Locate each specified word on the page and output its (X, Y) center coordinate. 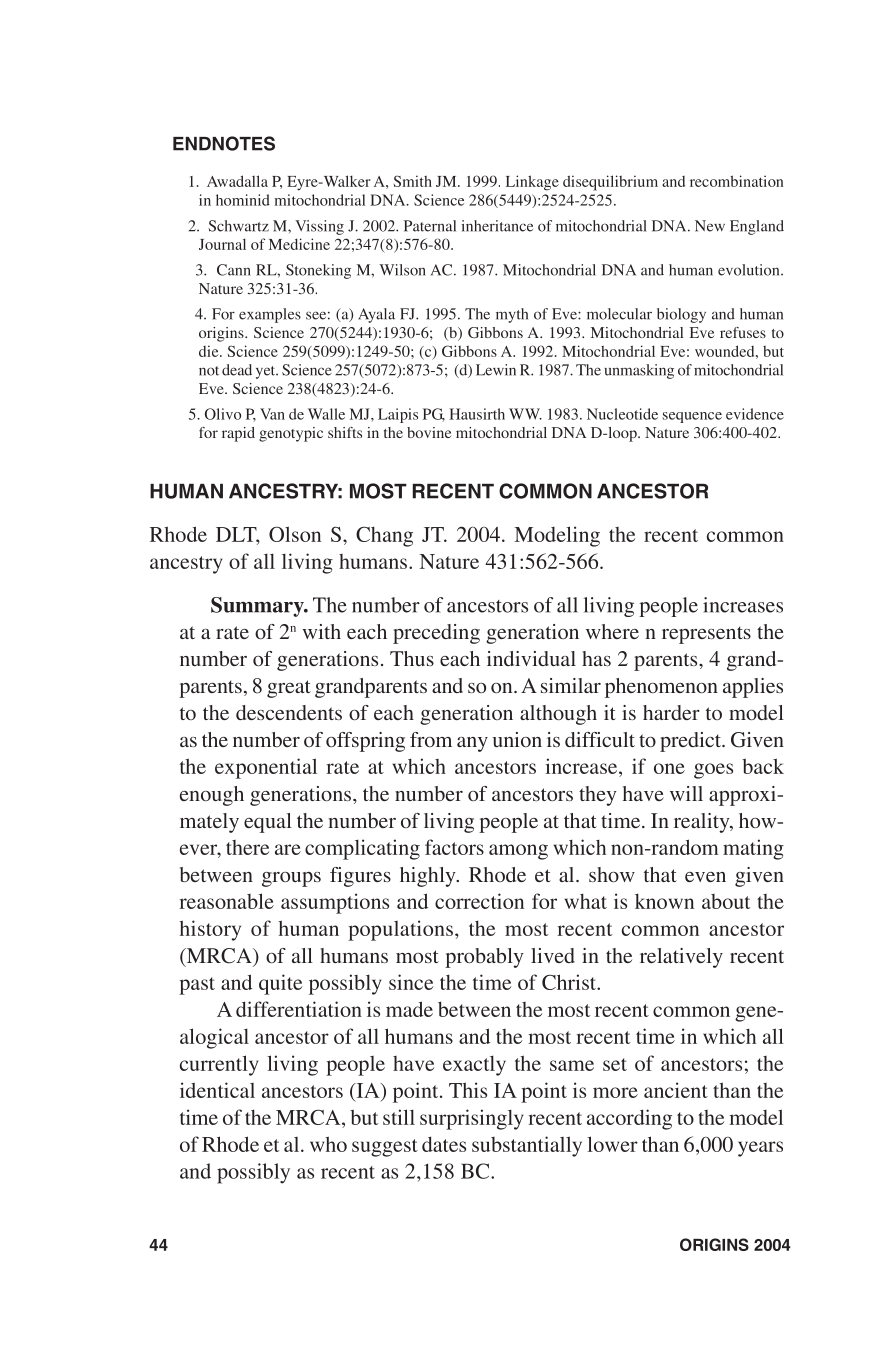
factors (454, 847)
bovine (429, 432)
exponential (266, 768)
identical (217, 1090)
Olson (295, 534)
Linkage (532, 183)
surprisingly (471, 1119)
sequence (692, 417)
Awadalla (237, 181)
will (686, 793)
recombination (736, 181)
